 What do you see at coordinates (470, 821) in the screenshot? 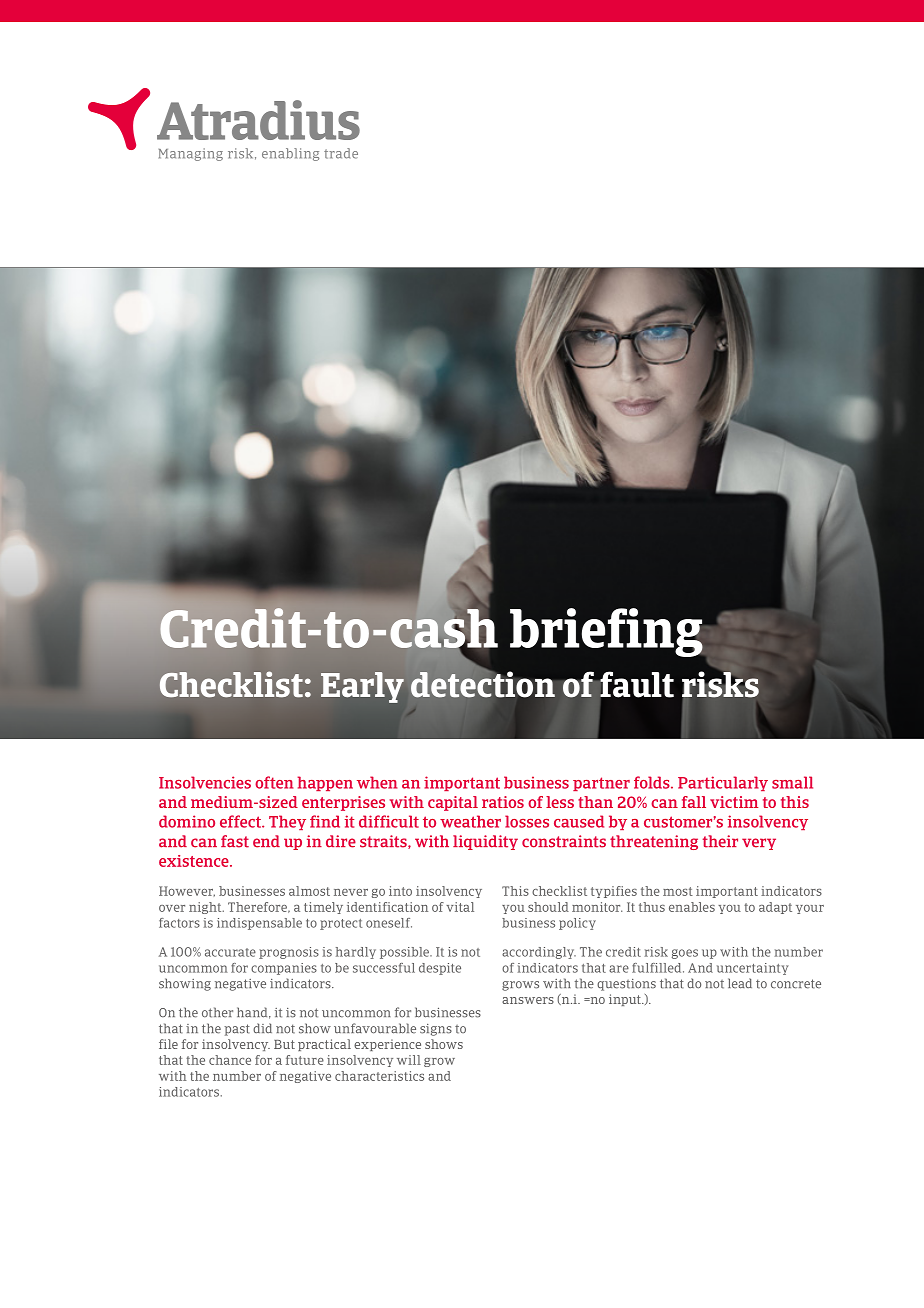
I see `weather` at bounding box center [470, 821].
